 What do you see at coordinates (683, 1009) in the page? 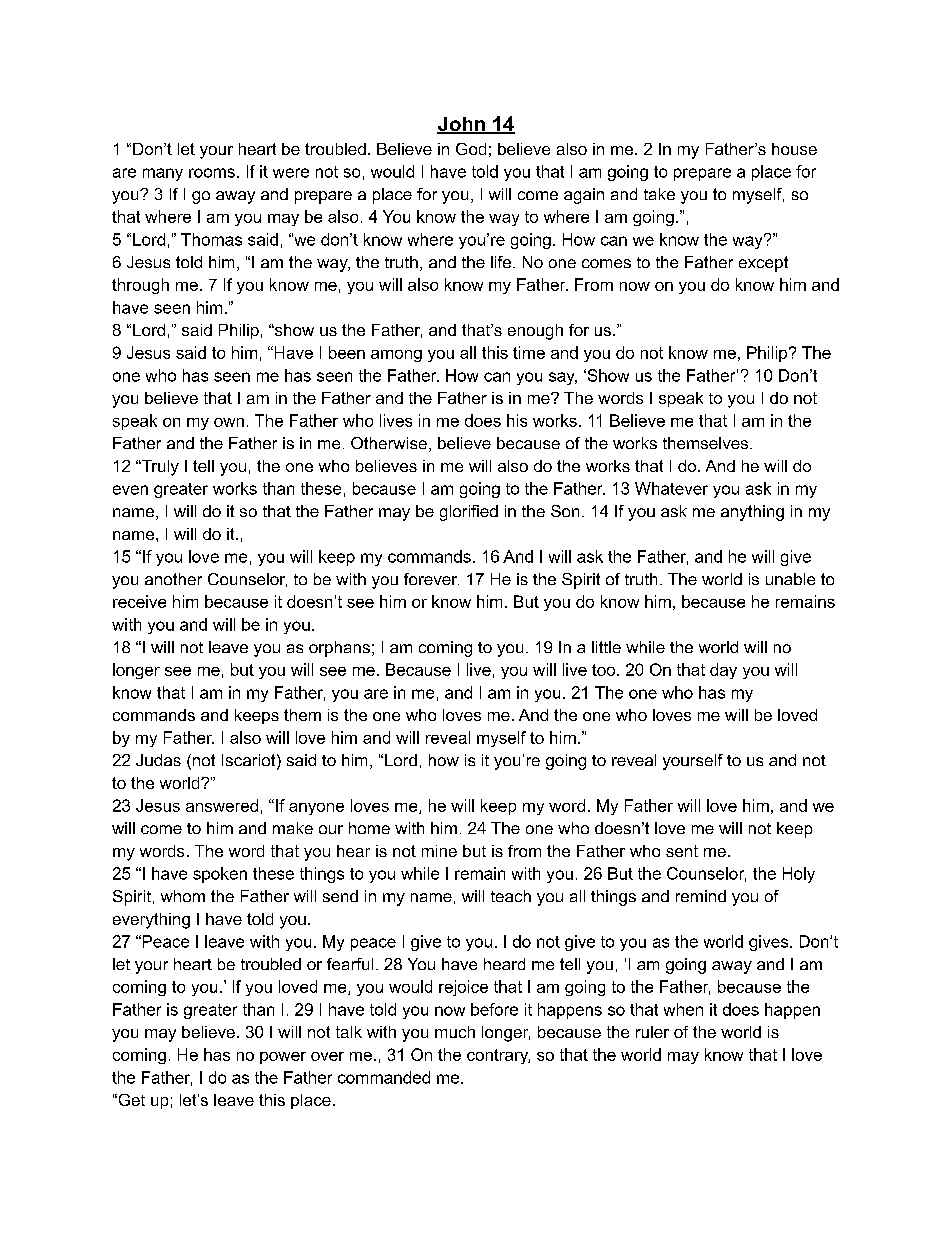
I see `when` at bounding box center [683, 1009].
